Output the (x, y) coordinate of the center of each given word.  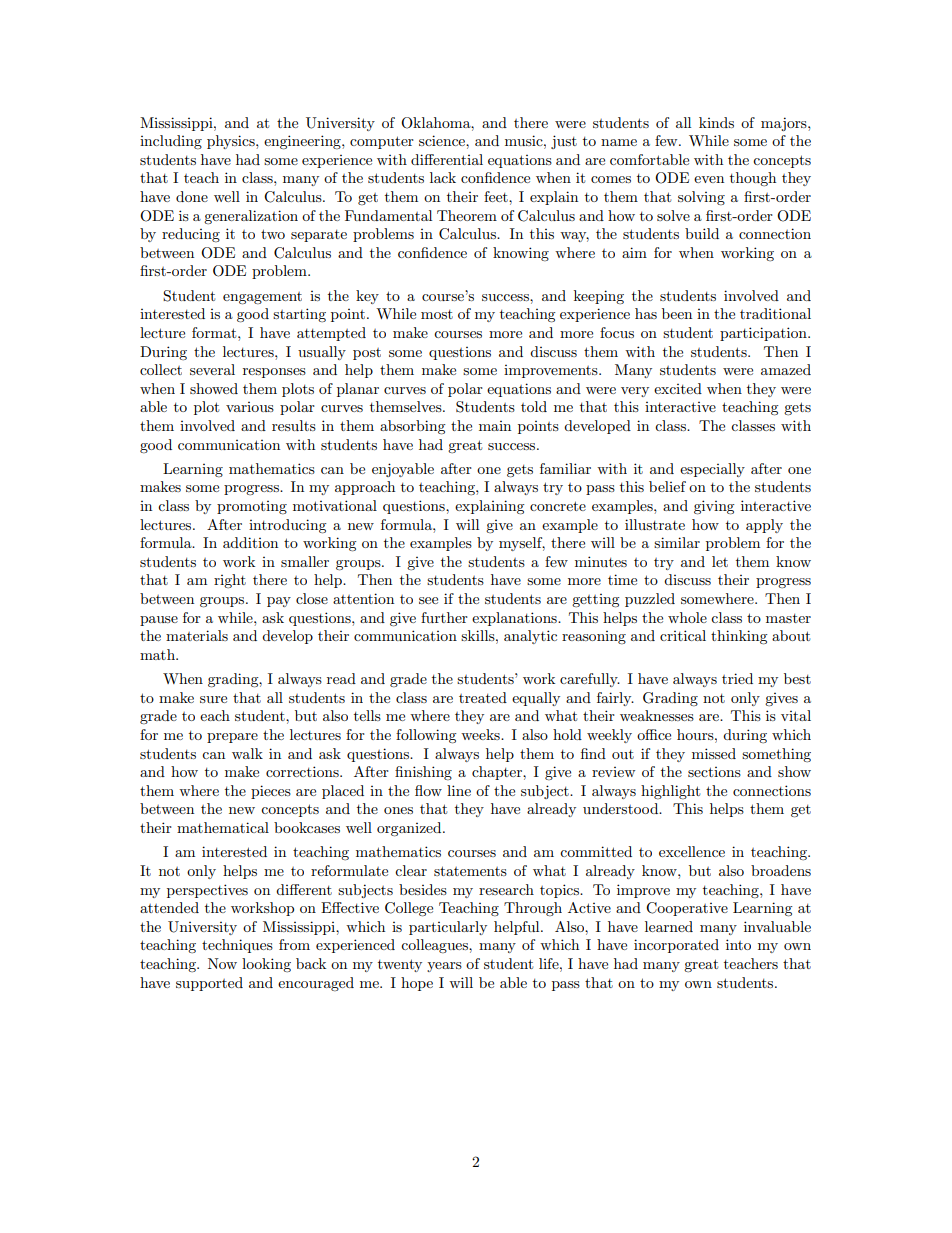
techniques (237, 946)
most (437, 314)
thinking (739, 637)
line (459, 790)
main (495, 426)
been (677, 313)
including (171, 142)
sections (714, 772)
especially (712, 470)
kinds (716, 122)
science (443, 140)
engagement (262, 298)
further (444, 617)
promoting (252, 507)
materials (197, 635)
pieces (271, 792)
